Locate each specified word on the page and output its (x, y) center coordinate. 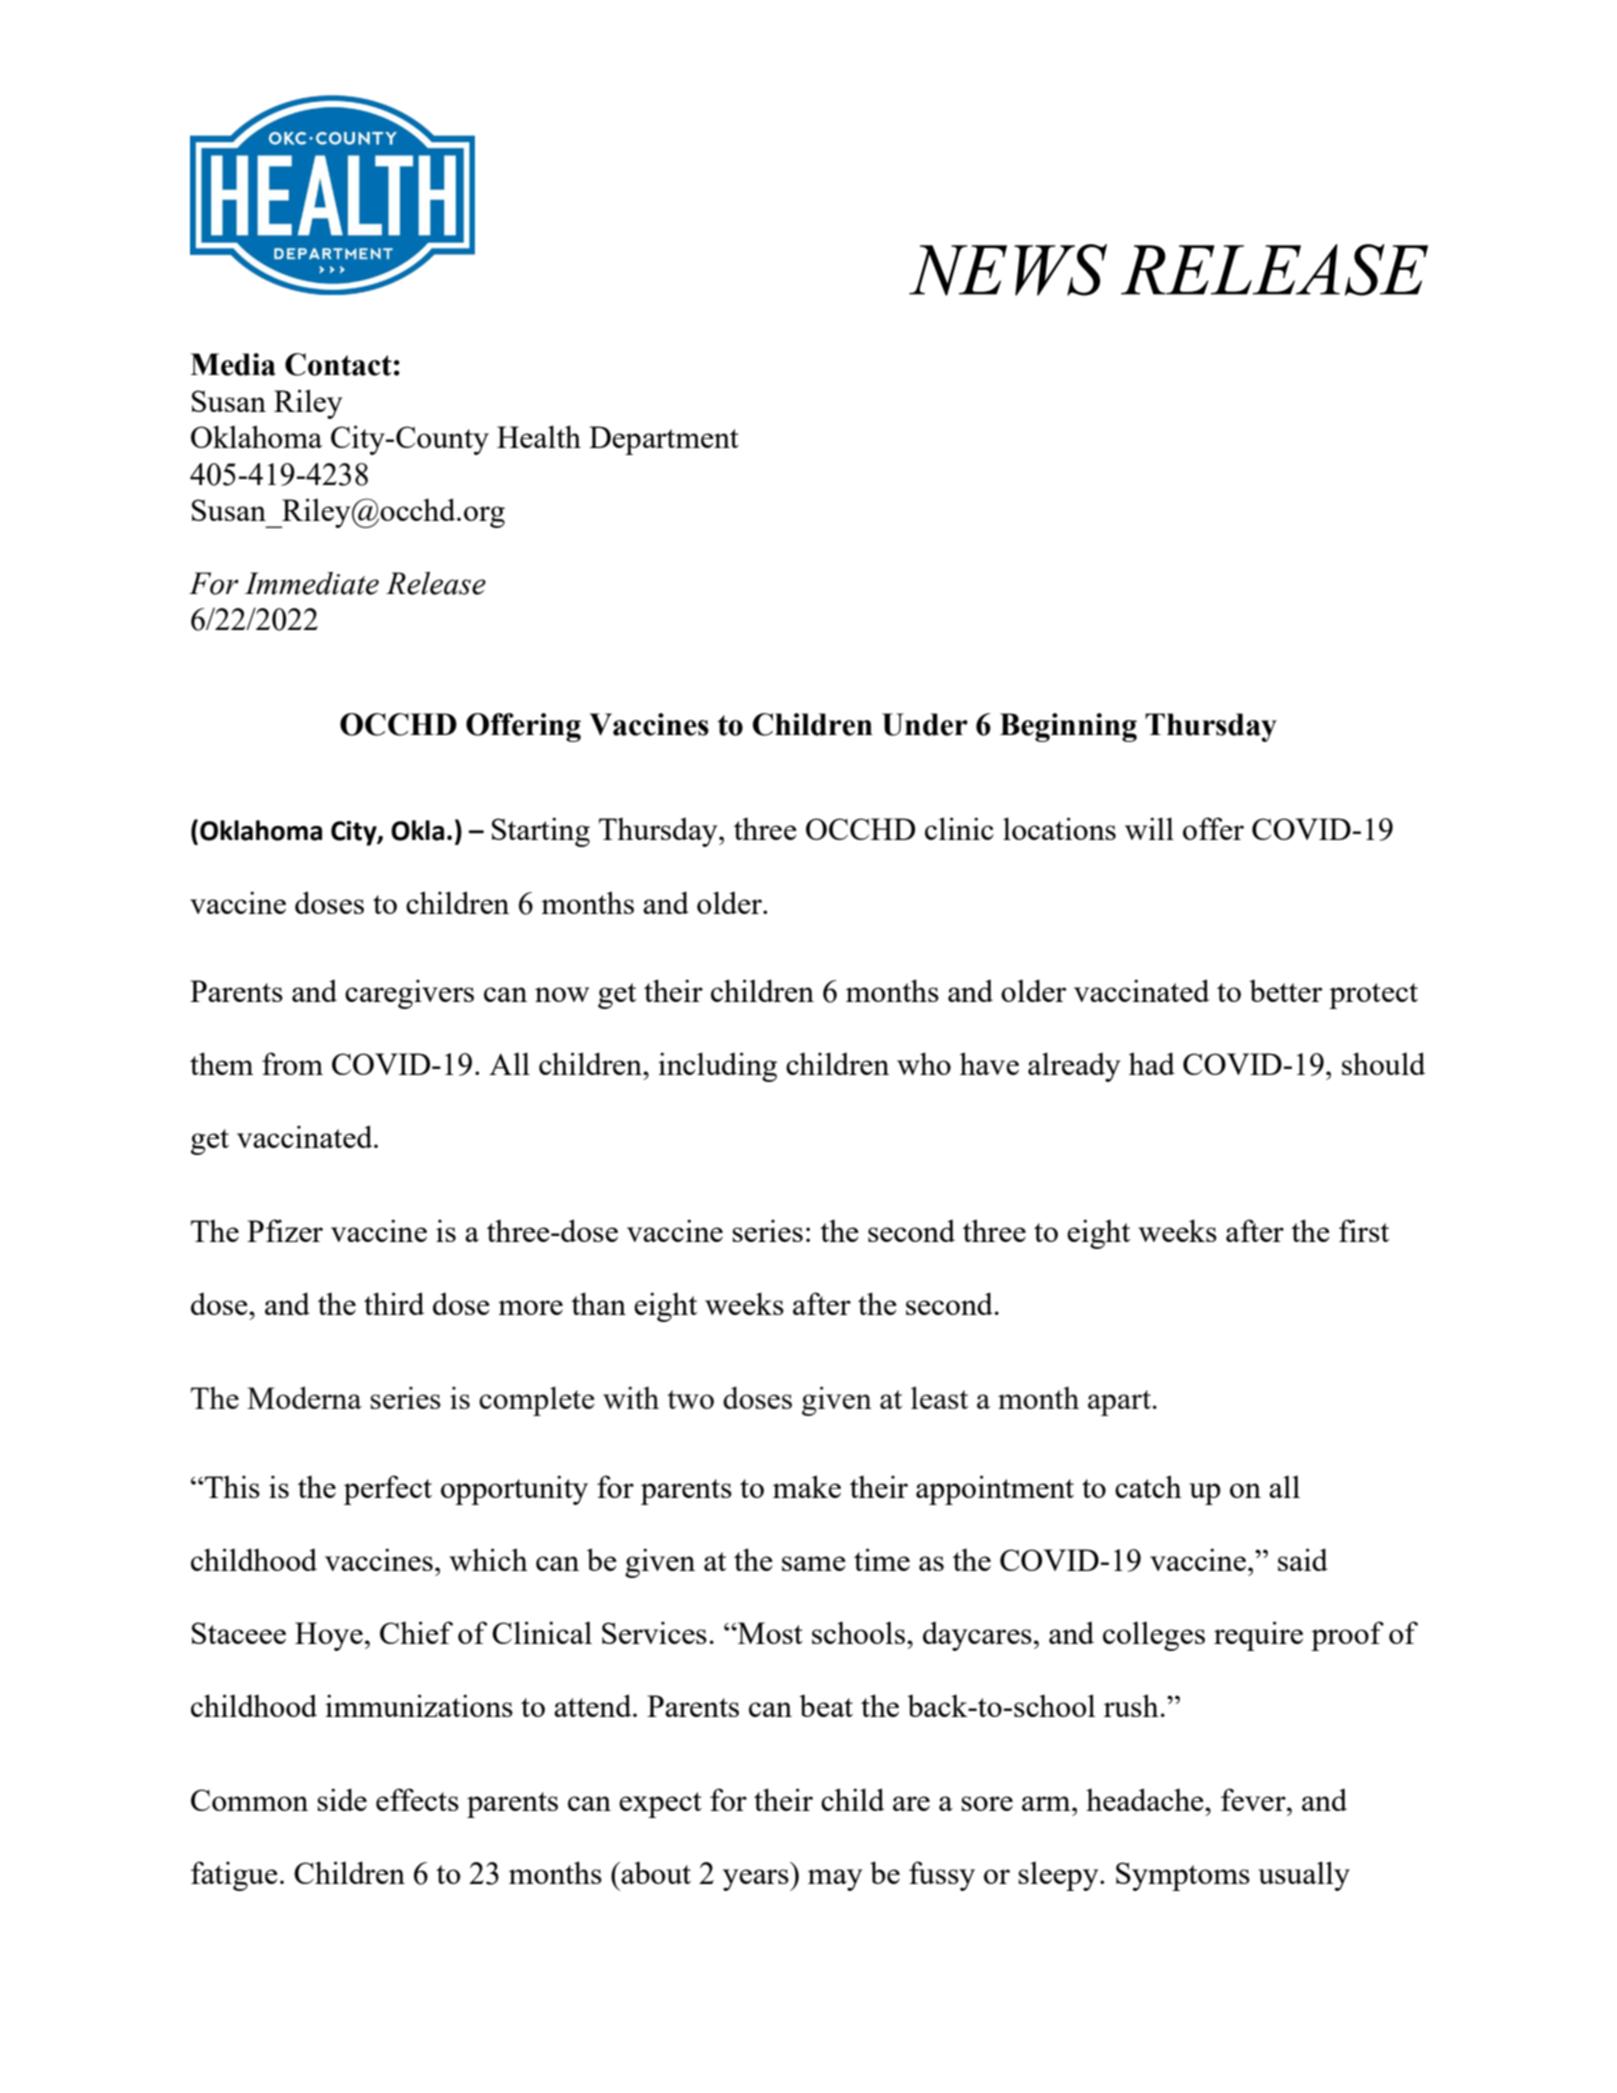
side (342, 1799)
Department (664, 440)
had (1152, 1063)
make (807, 1486)
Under (925, 724)
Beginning (1068, 727)
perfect (388, 1490)
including (717, 1067)
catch (1148, 1486)
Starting (541, 832)
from (292, 1063)
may (835, 1880)
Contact (338, 364)
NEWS (1008, 270)
